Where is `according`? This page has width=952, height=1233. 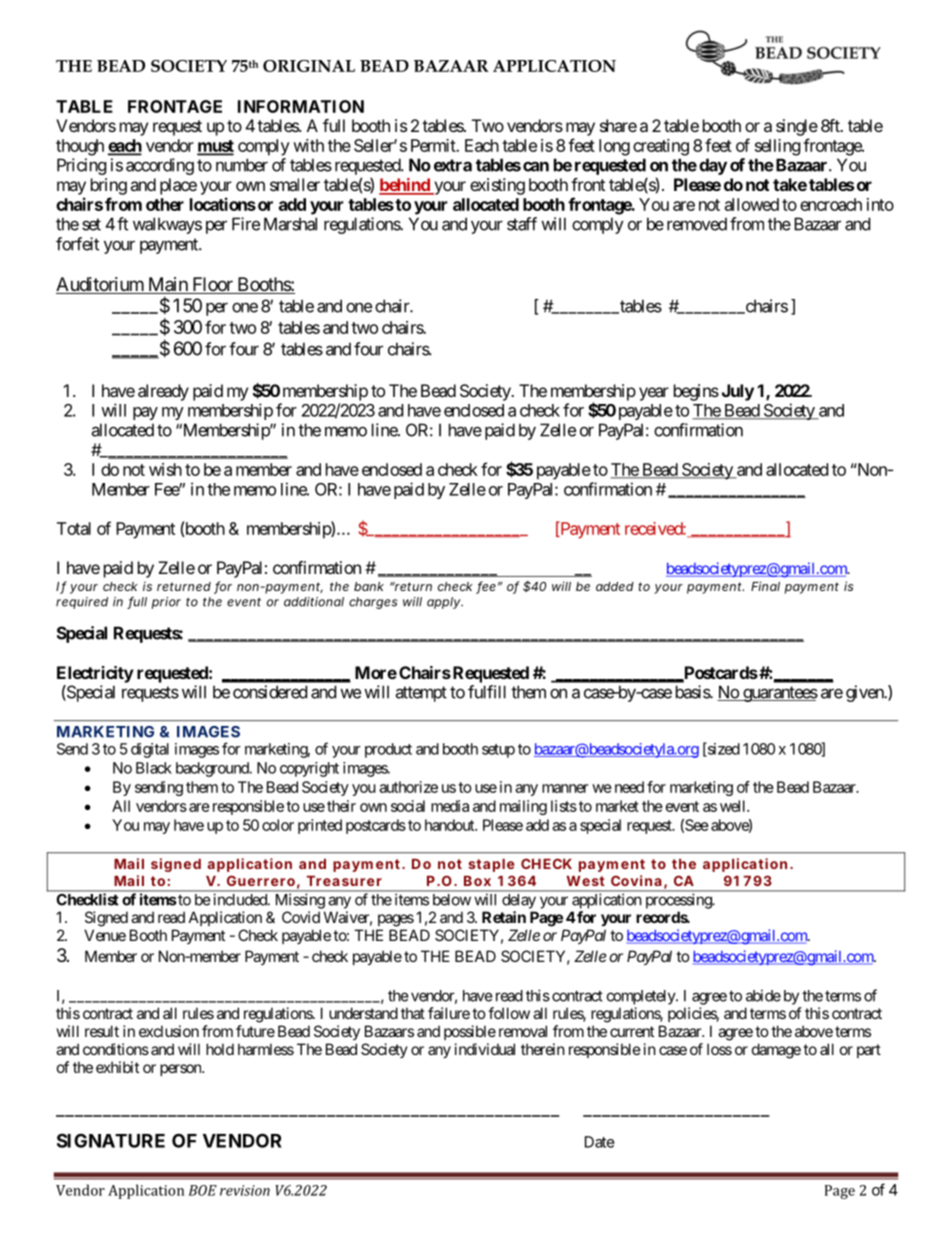 according is located at coordinates (160, 166).
